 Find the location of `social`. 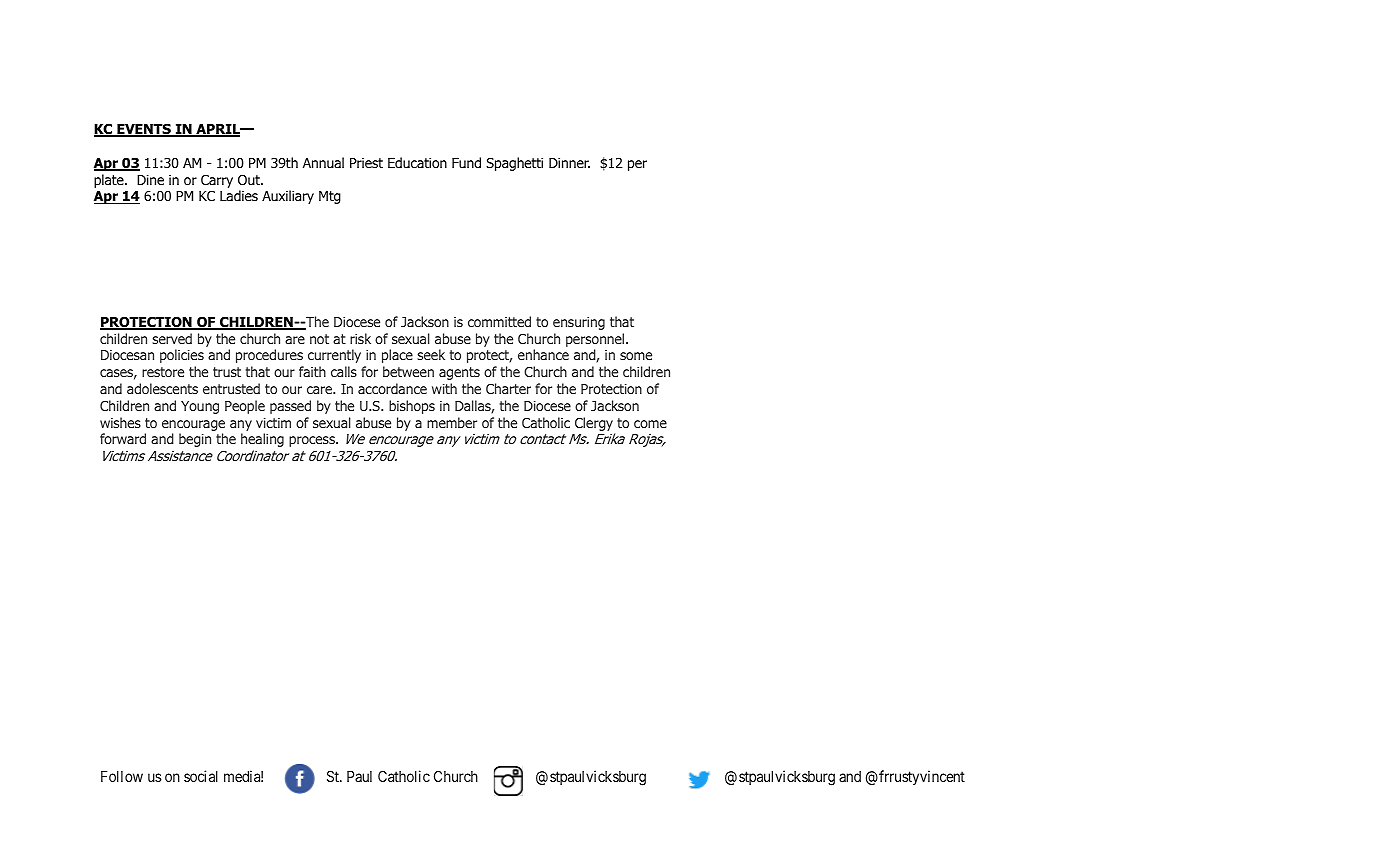

social is located at coordinates (201, 776).
